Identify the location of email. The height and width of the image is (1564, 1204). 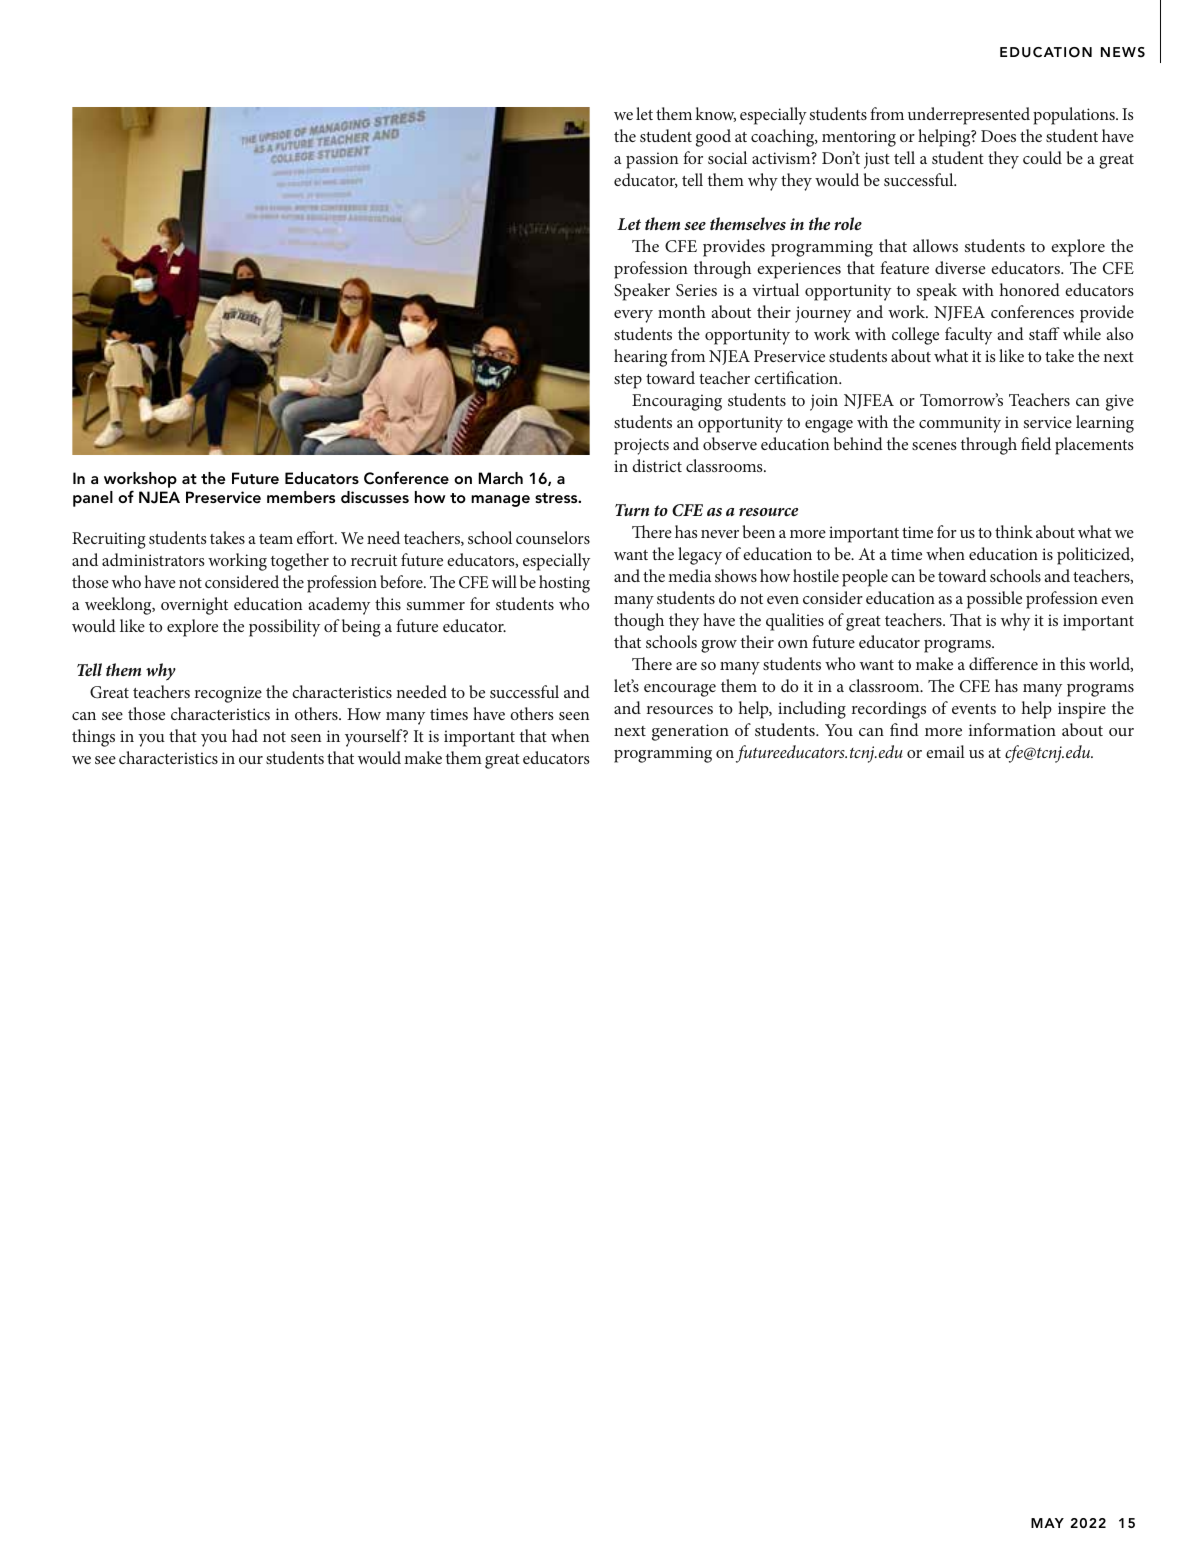
(945, 751).
